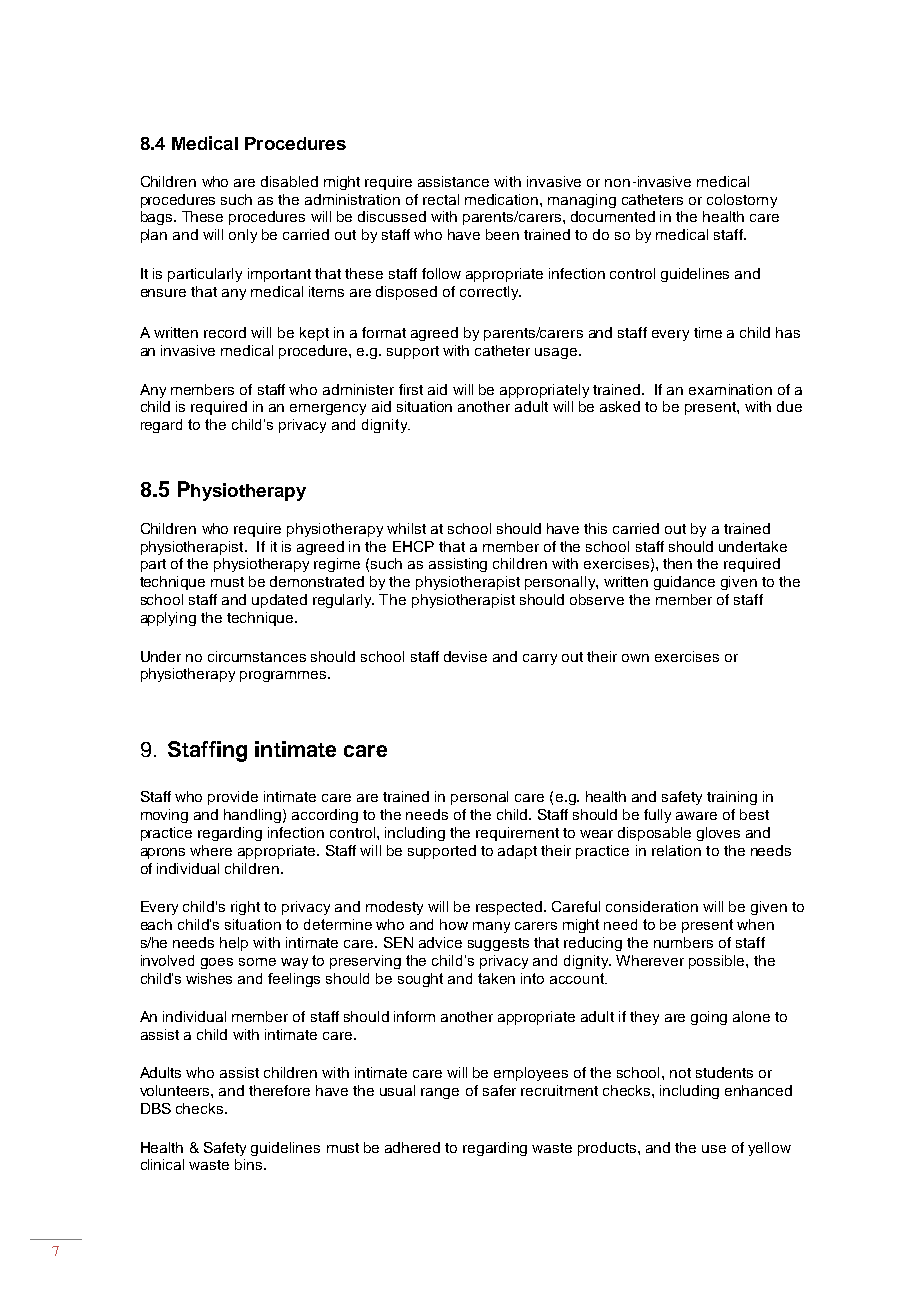 This image has height=1307, width=924. I want to click on rectal, so click(441, 199).
